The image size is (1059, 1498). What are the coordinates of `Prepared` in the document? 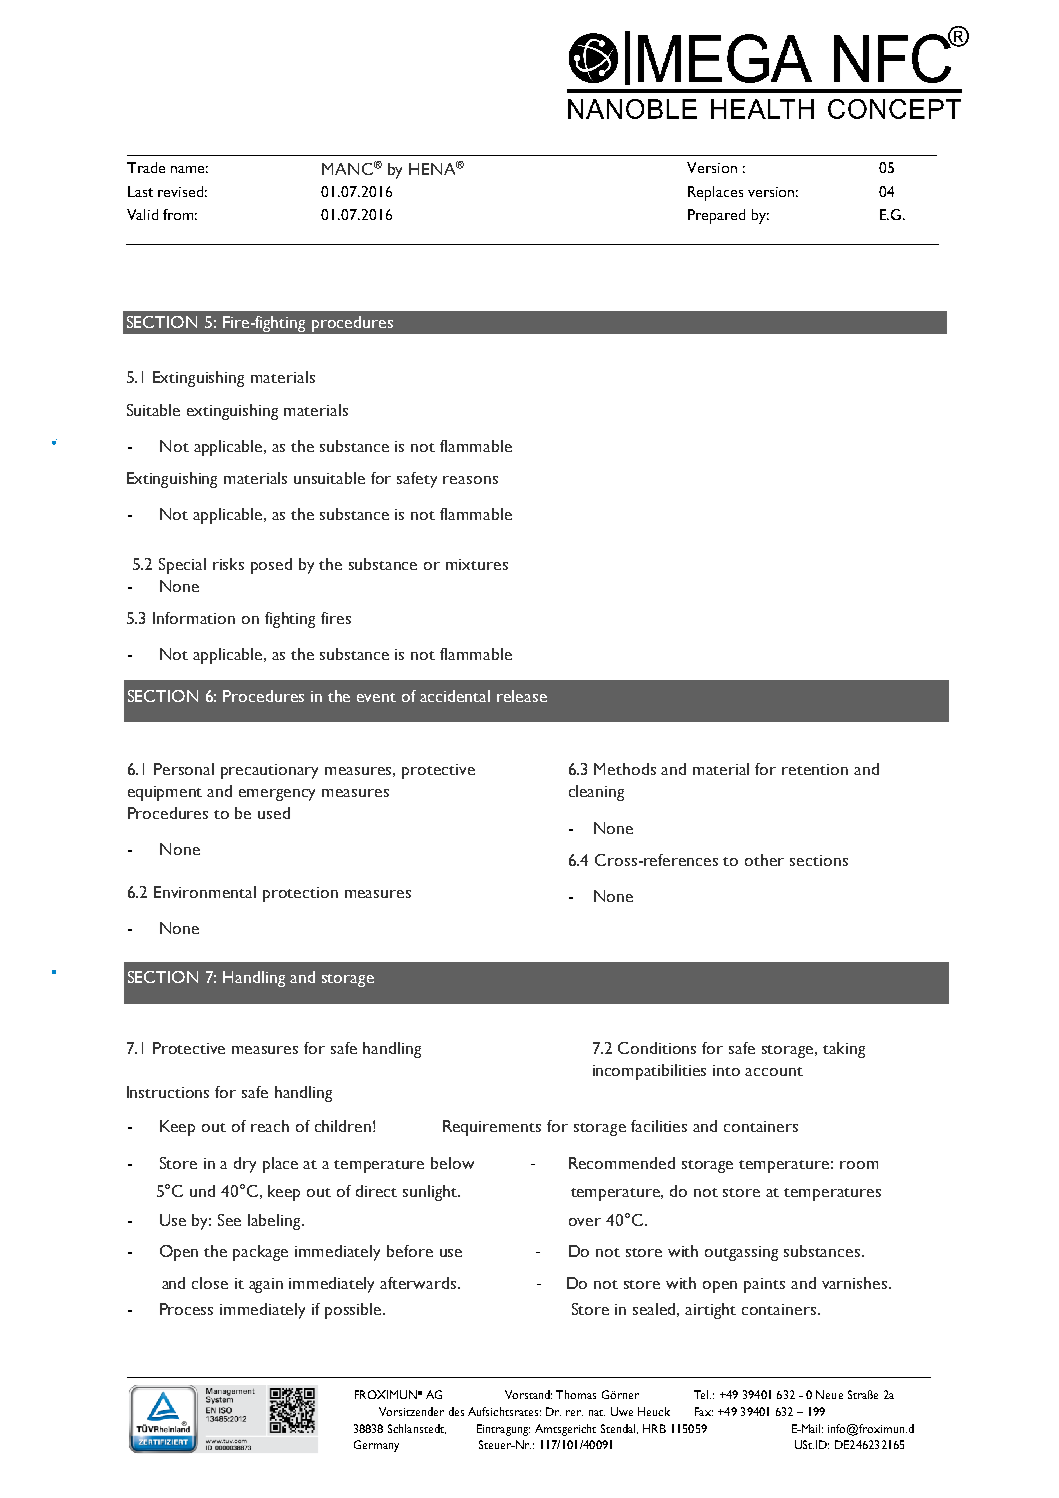 It's located at (716, 216).
